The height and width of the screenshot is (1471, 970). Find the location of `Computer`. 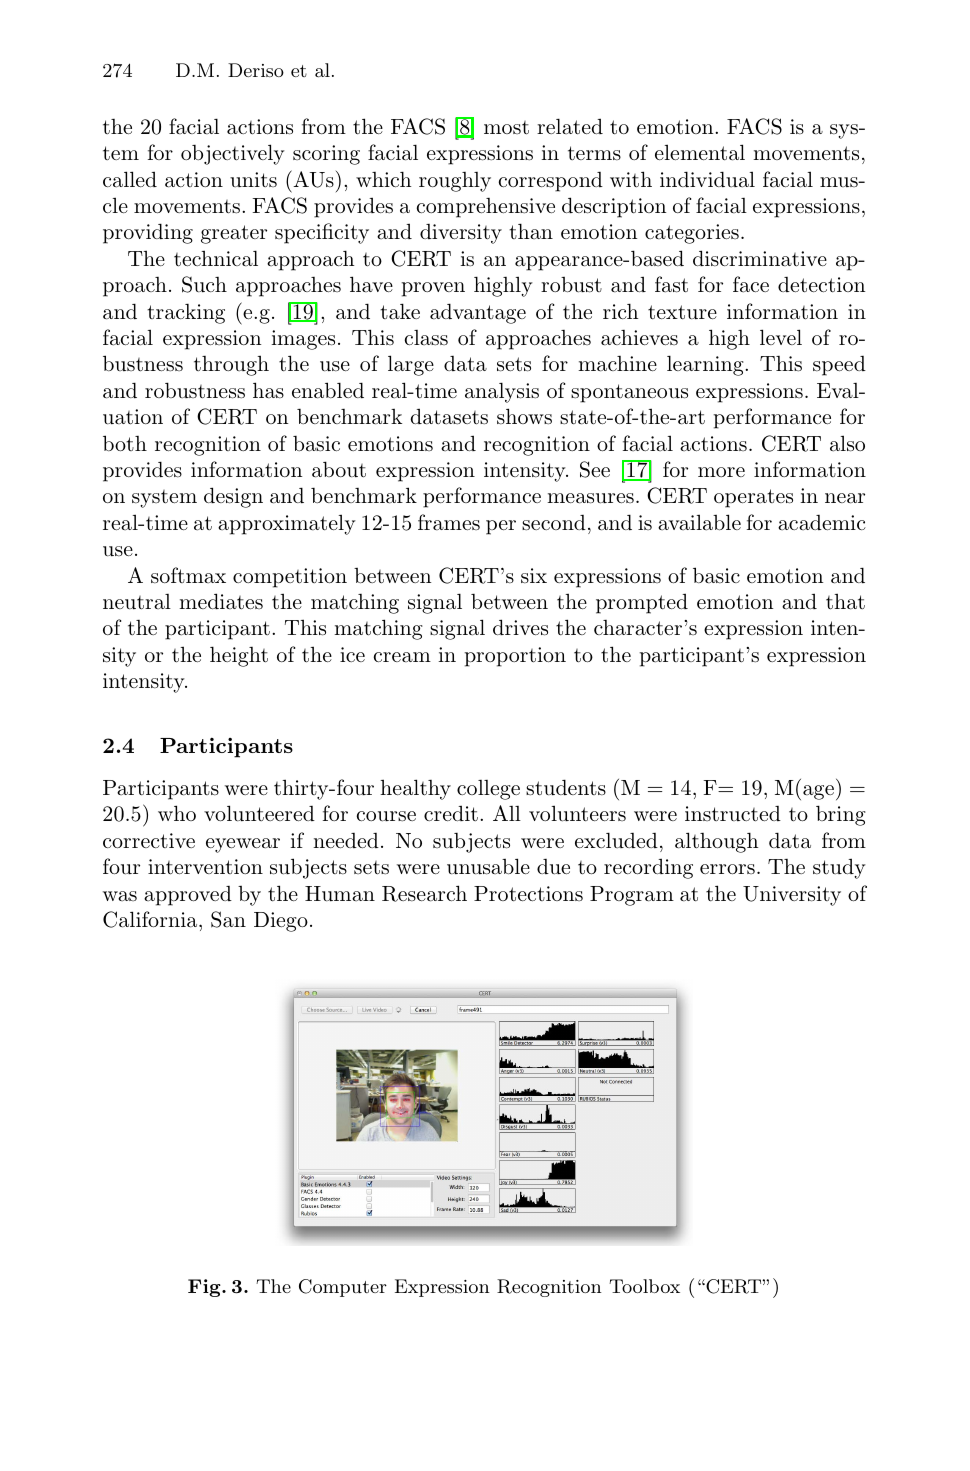

Computer is located at coordinates (343, 1288).
